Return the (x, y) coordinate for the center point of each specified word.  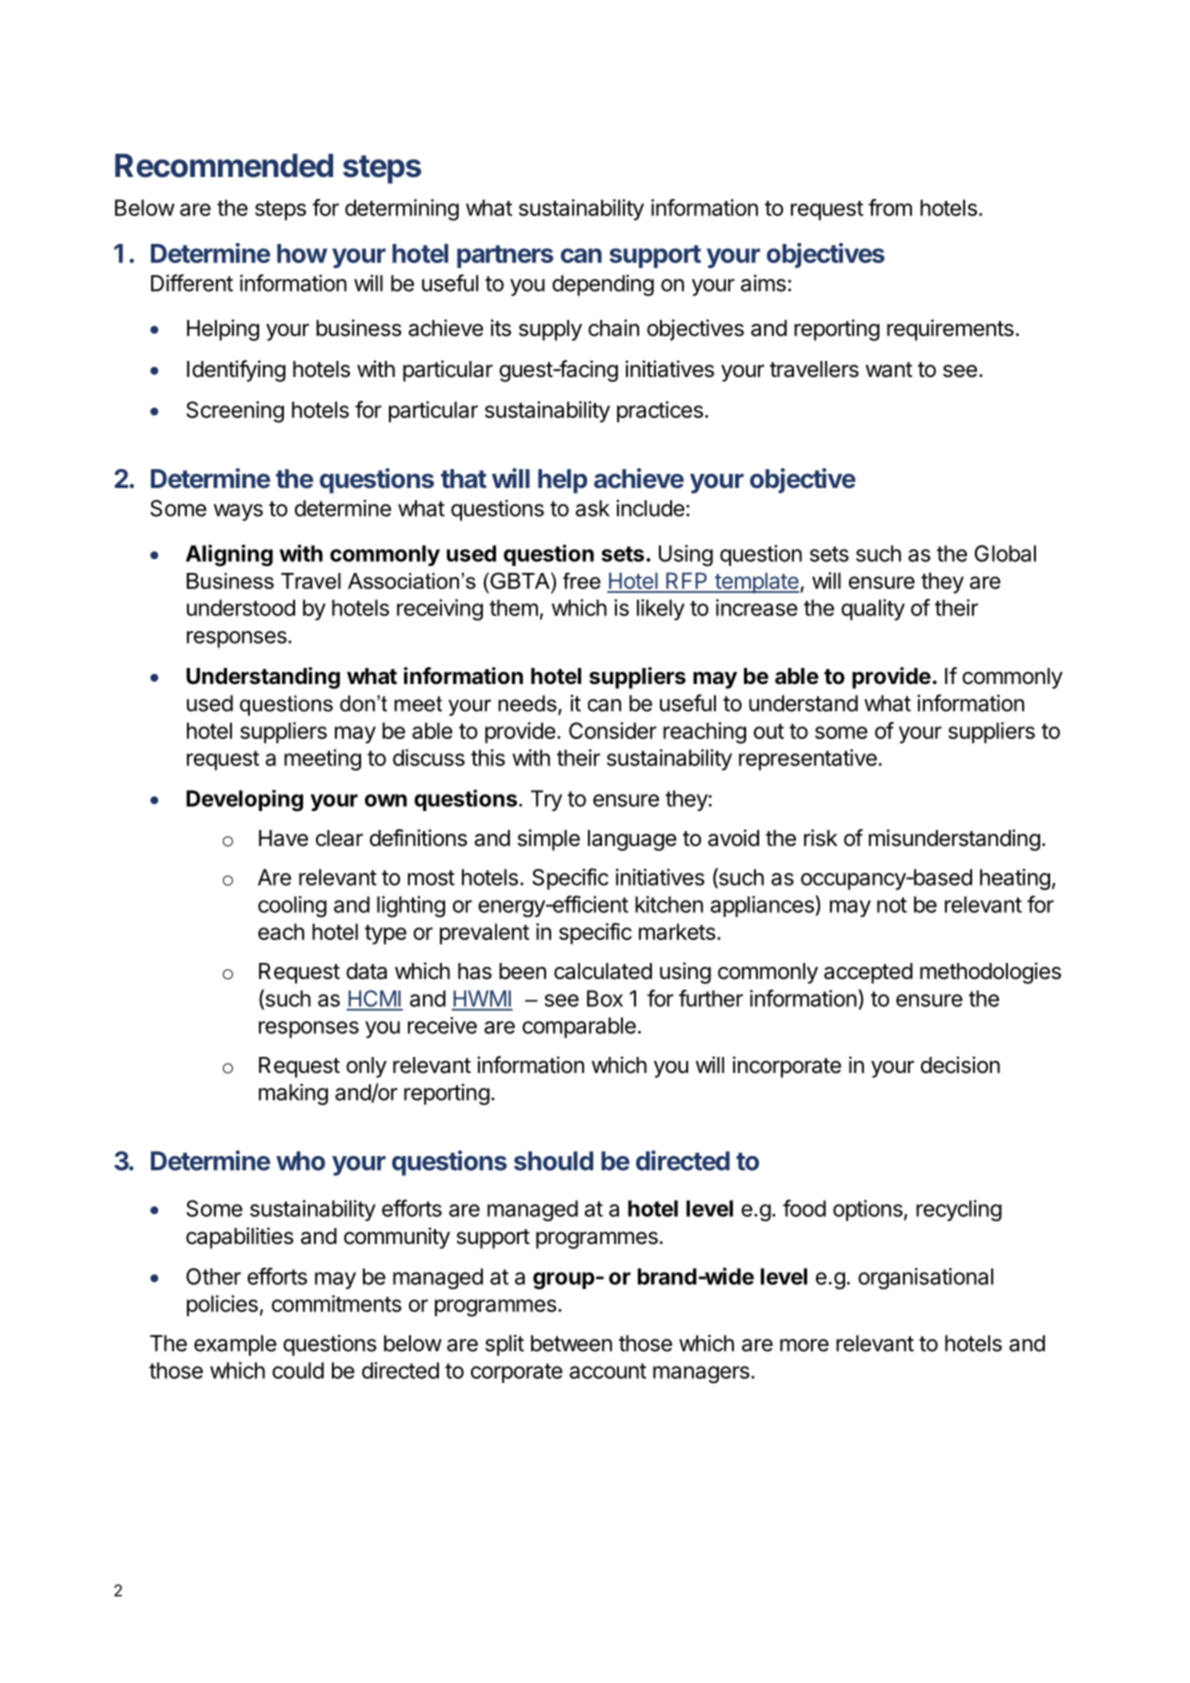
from (890, 207)
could (298, 1370)
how (302, 253)
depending (603, 285)
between (571, 1343)
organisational (925, 1279)
